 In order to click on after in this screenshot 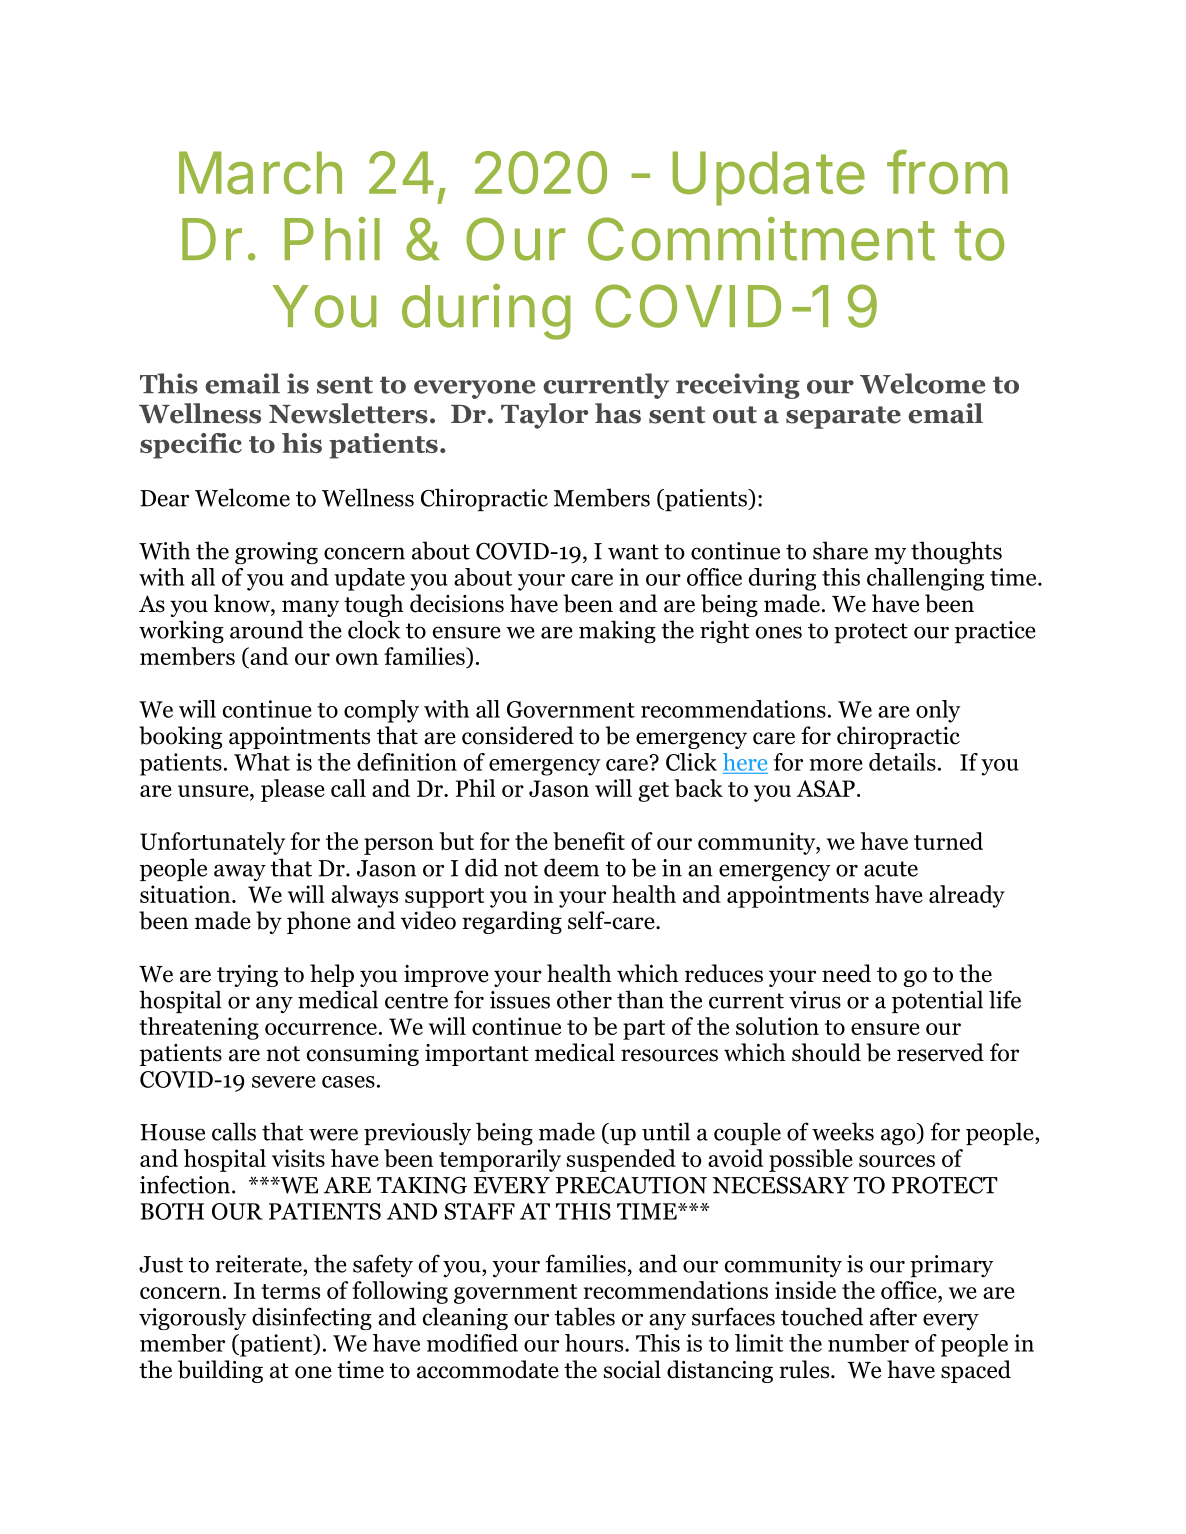, I will do `click(893, 1316)`.
